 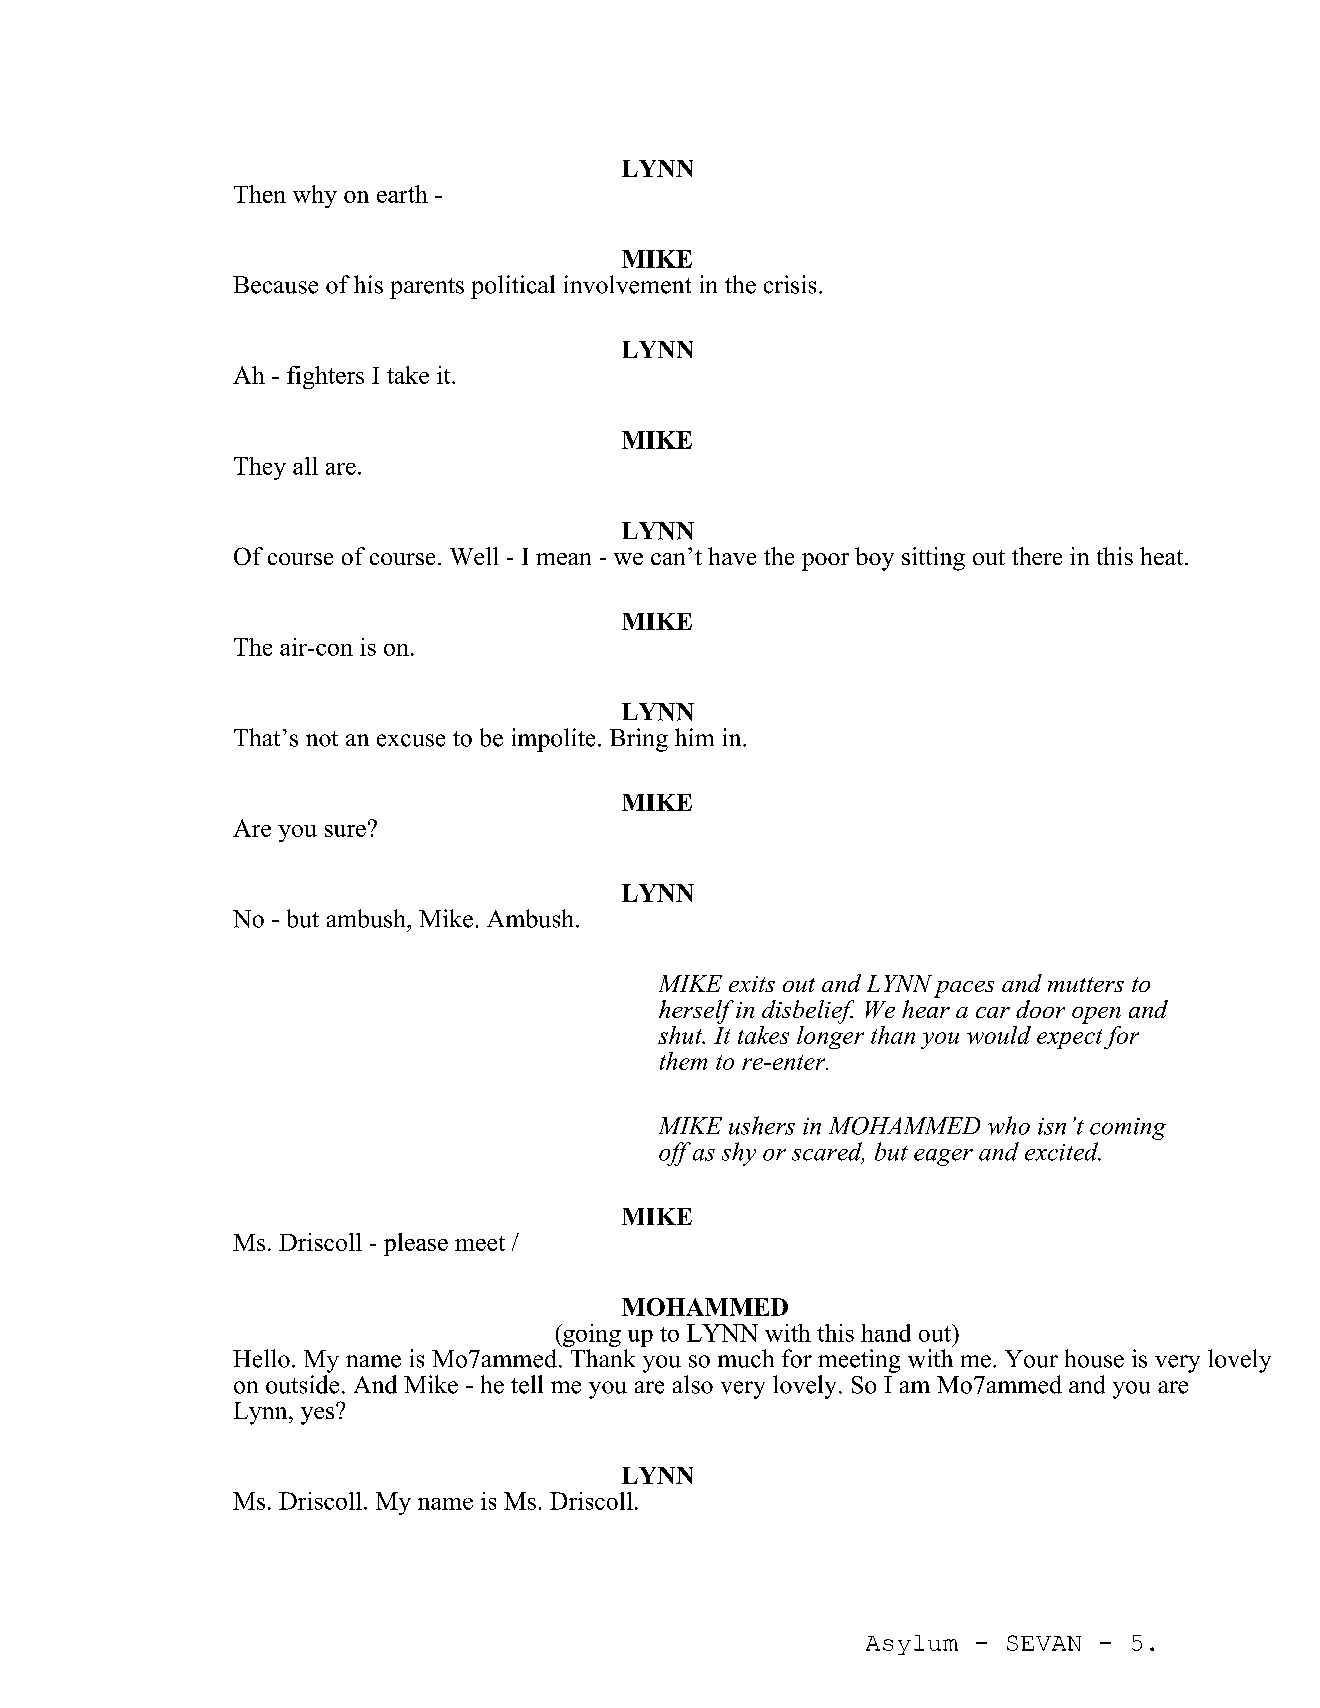 I want to click on Your, so click(x=1031, y=1359).
